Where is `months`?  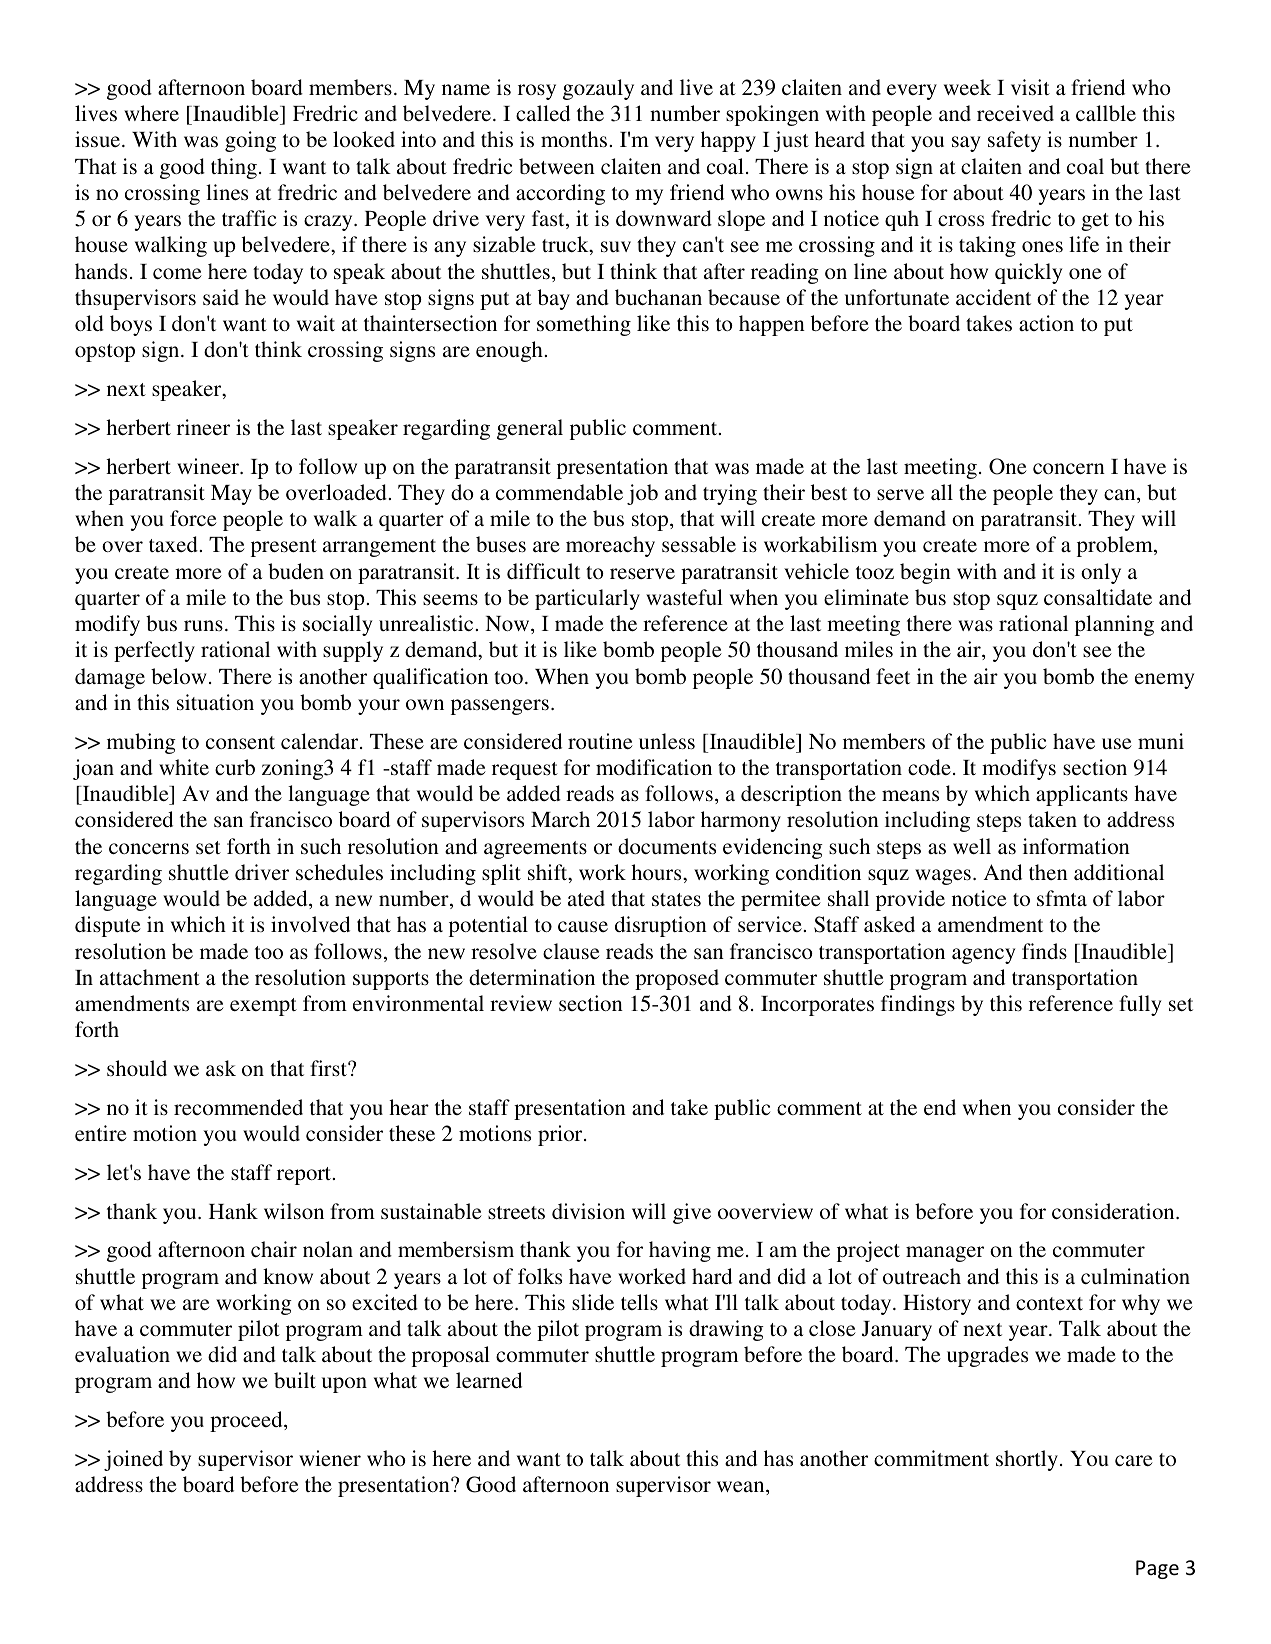 months is located at coordinates (575, 139).
